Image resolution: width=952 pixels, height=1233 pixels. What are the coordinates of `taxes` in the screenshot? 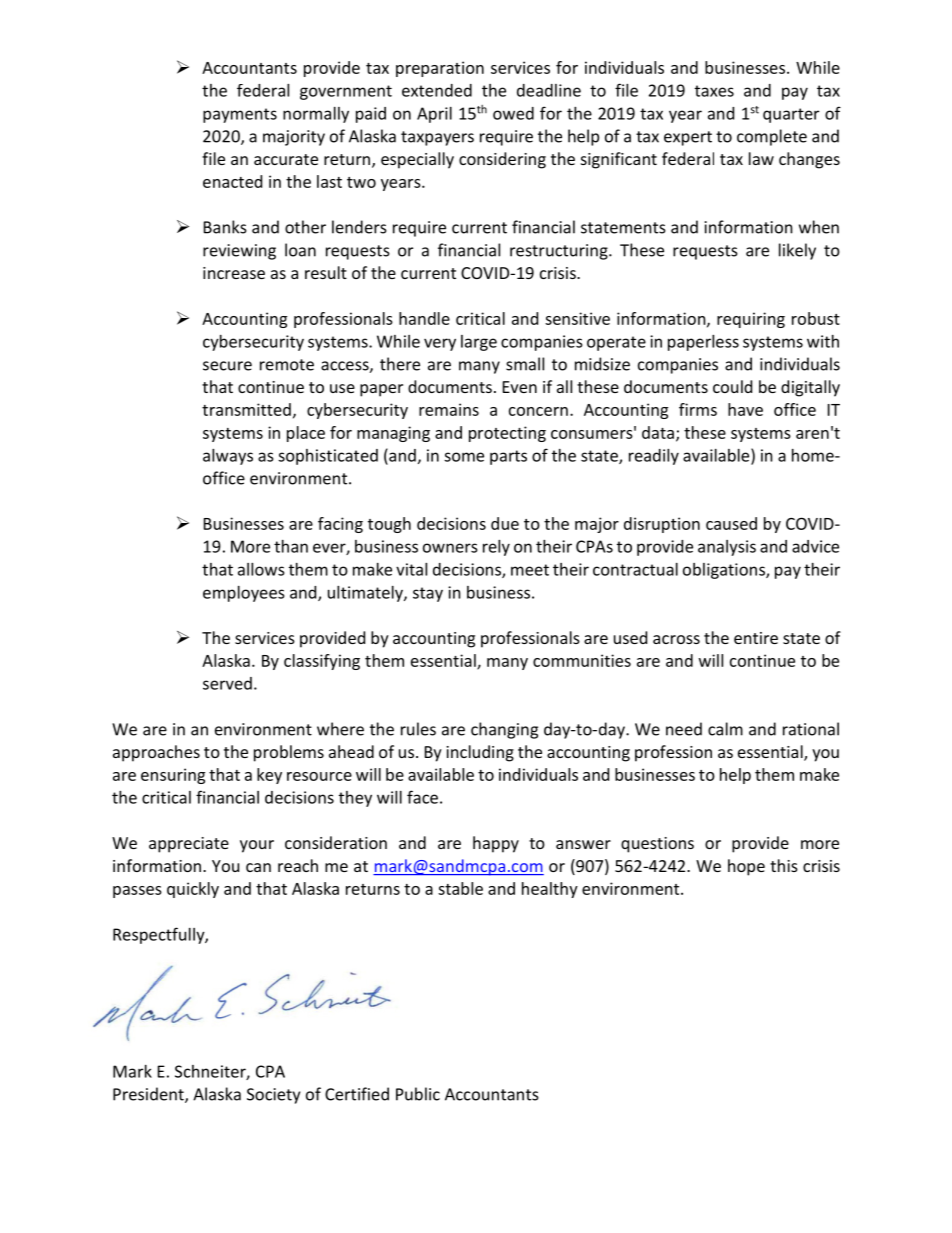 It's located at (714, 91).
